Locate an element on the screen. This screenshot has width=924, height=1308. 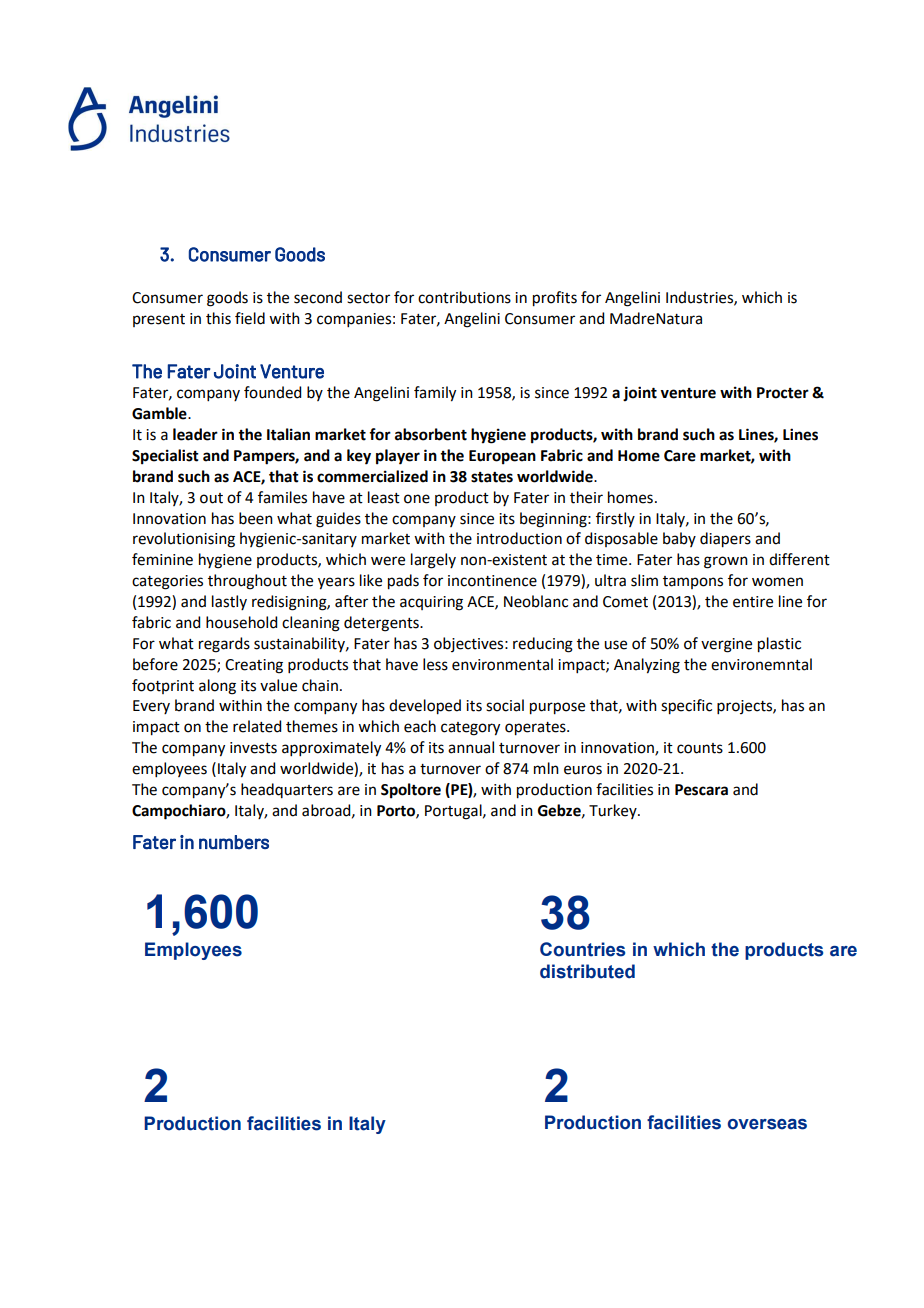
tampons is located at coordinates (693, 582).
